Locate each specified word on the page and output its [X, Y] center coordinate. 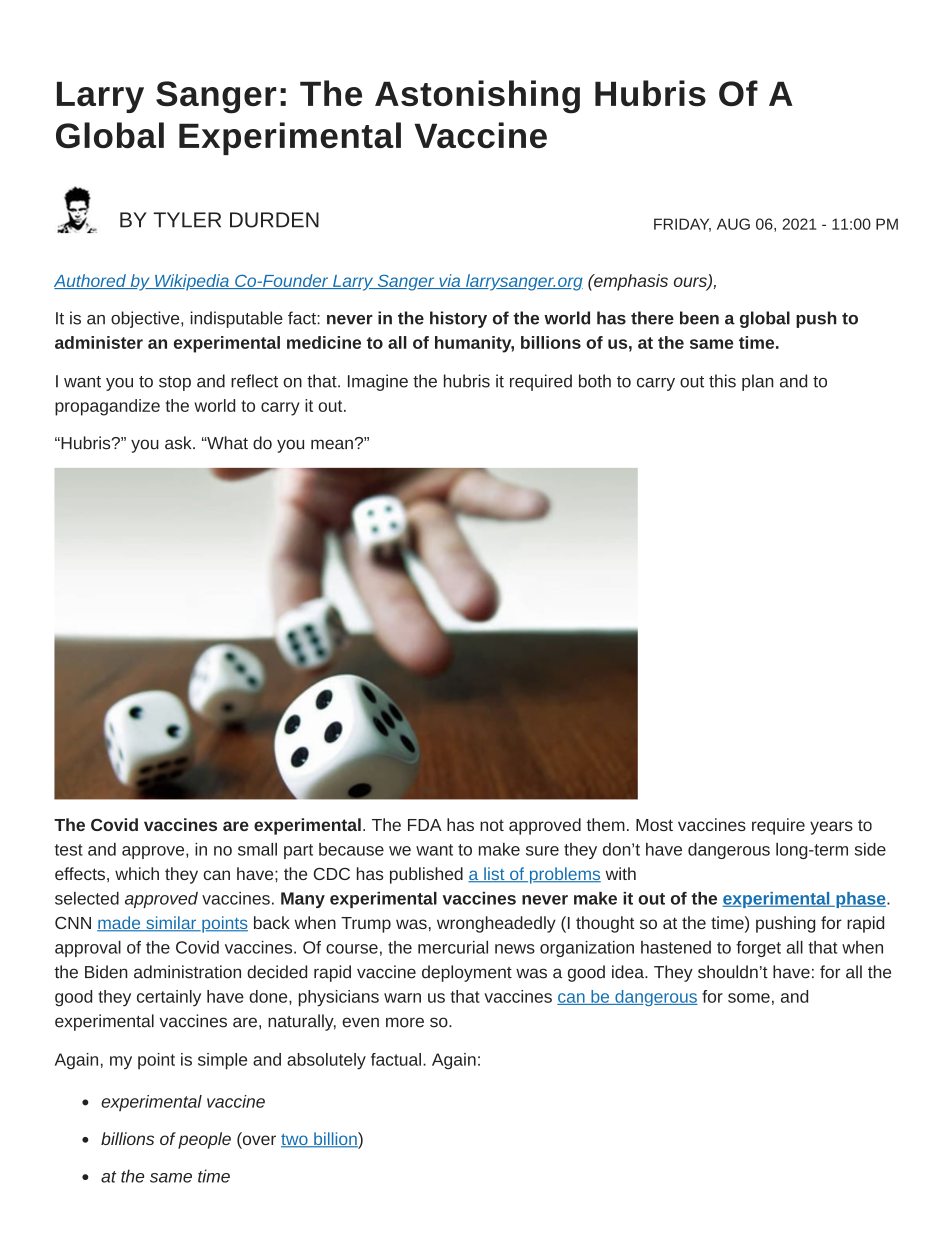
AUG [733, 224]
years [831, 828]
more [405, 1022]
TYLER [187, 220]
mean [332, 444]
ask [179, 443]
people [204, 1140]
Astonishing [477, 97]
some [749, 998]
